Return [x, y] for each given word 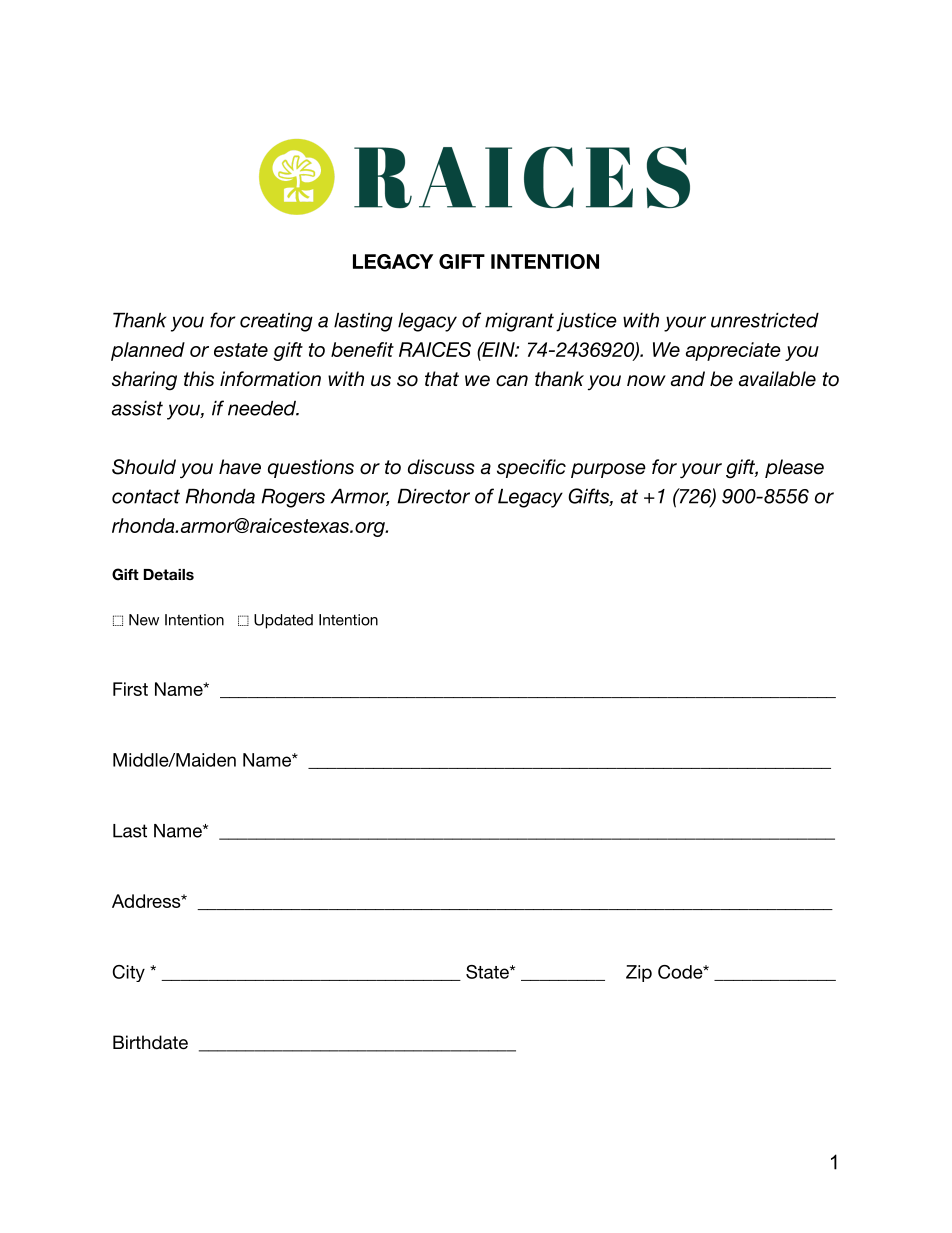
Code [681, 972]
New [144, 620]
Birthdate [150, 1042]
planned [148, 351]
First [130, 689]
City [129, 973]
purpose [608, 470]
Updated [283, 621]
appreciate [733, 351]
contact [146, 496]
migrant [519, 322]
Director [433, 496]
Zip [639, 973]
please [794, 468]
